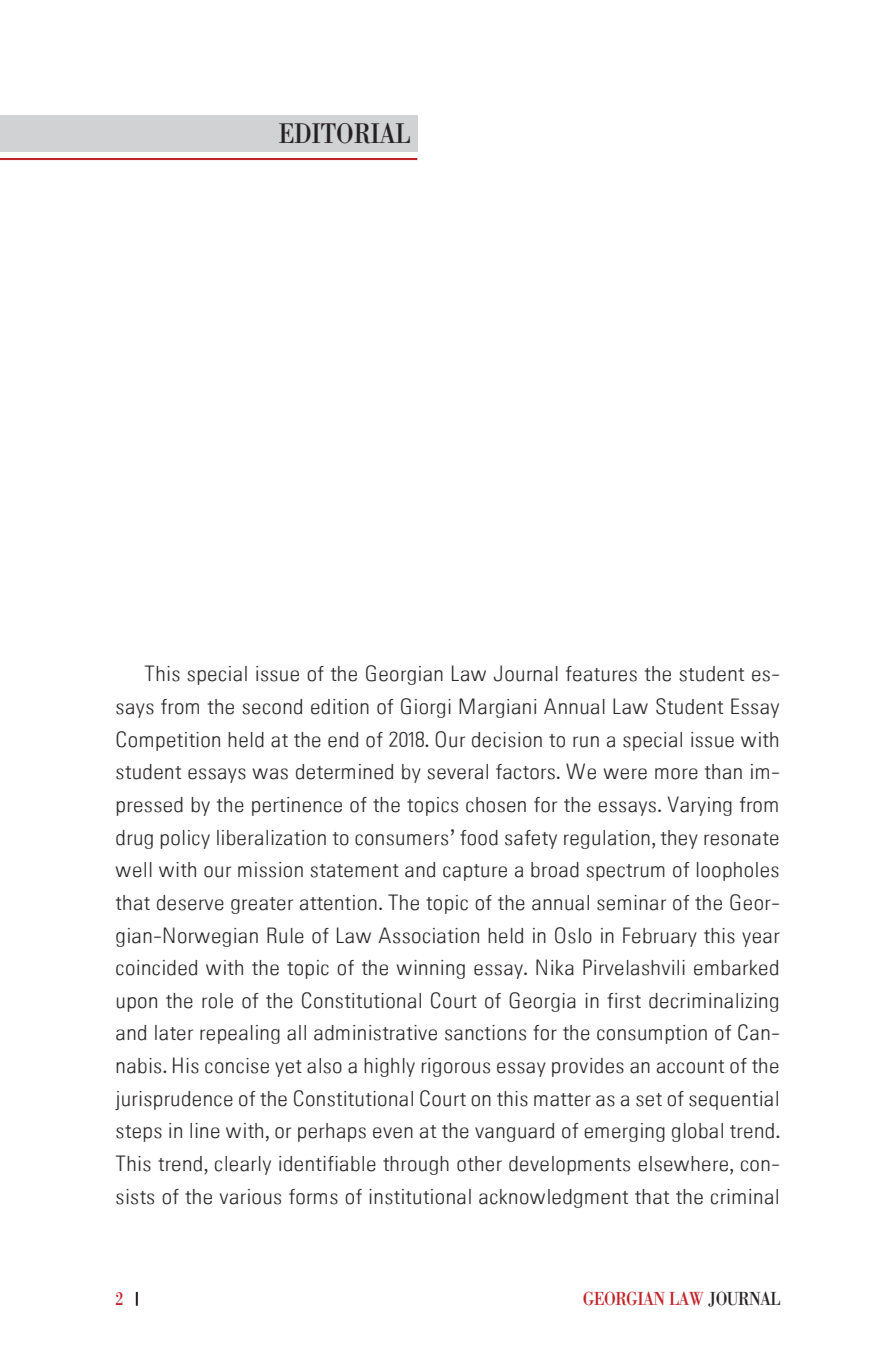 The image size is (896, 1359). I want to click on Association, so click(429, 935).
